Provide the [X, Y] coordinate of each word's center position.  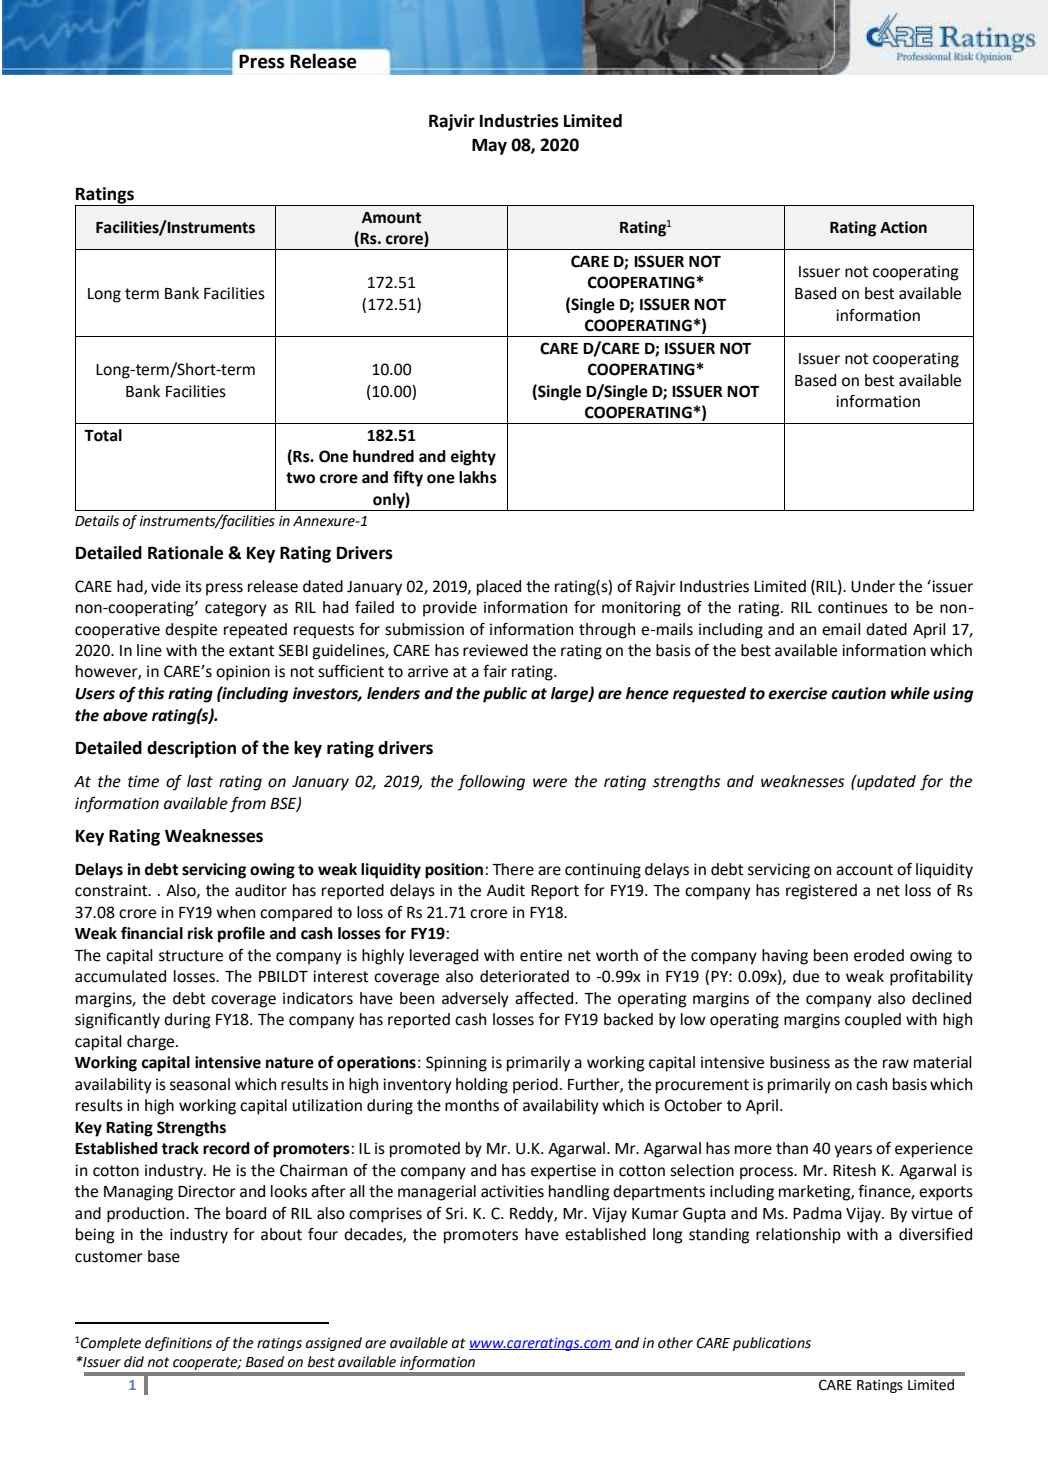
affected [545, 998]
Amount [391, 218]
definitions [178, 1344]
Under [873, 586]
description [191, 749]
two [300, 478]
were [550, 783]
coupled [873, 1021]
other [675, 1343]
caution [858, 693]
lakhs [478, 477]
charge [150, 1043]
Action [903, 227]
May [489, 147]
